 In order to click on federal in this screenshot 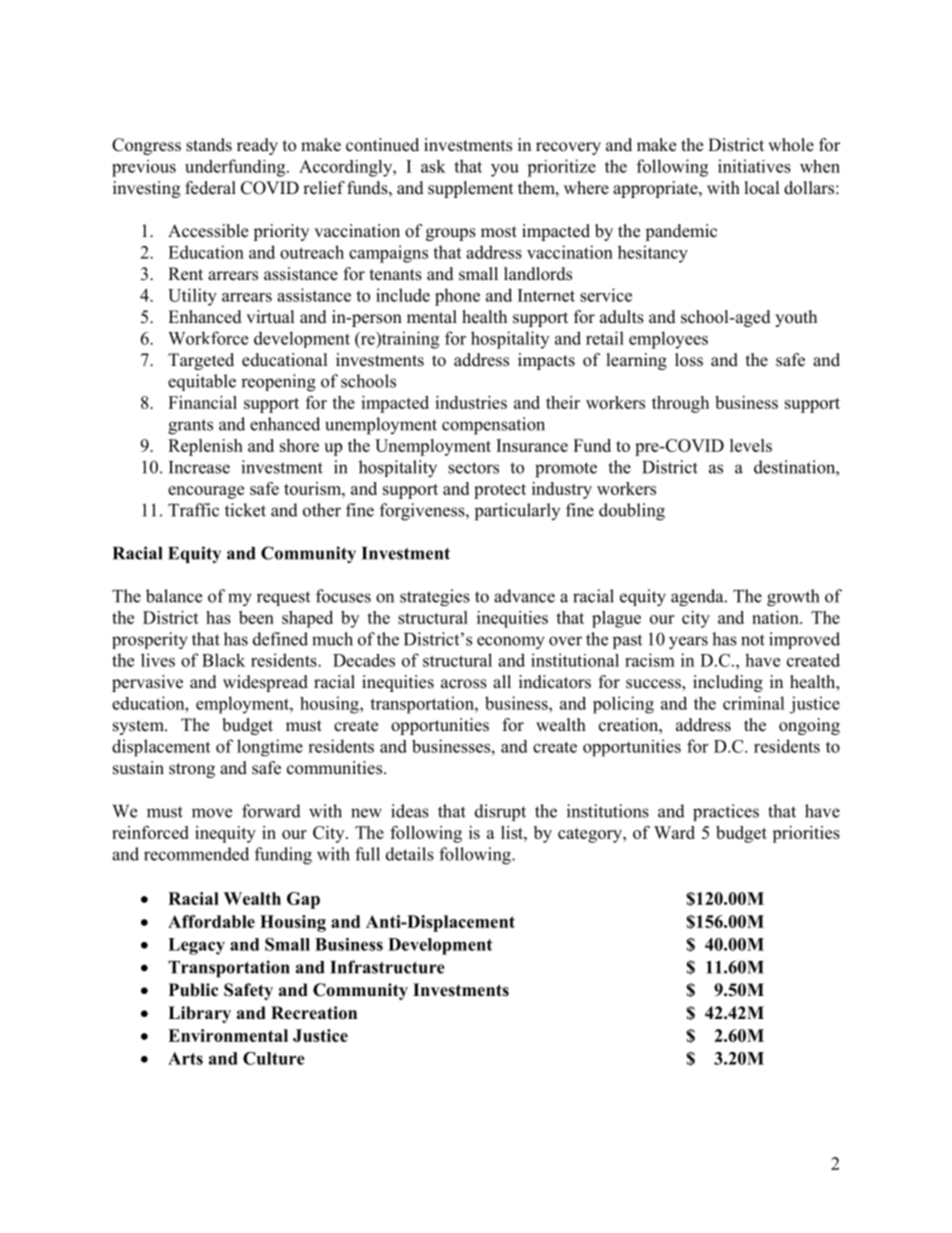, I will do `click(210, 188)`.
